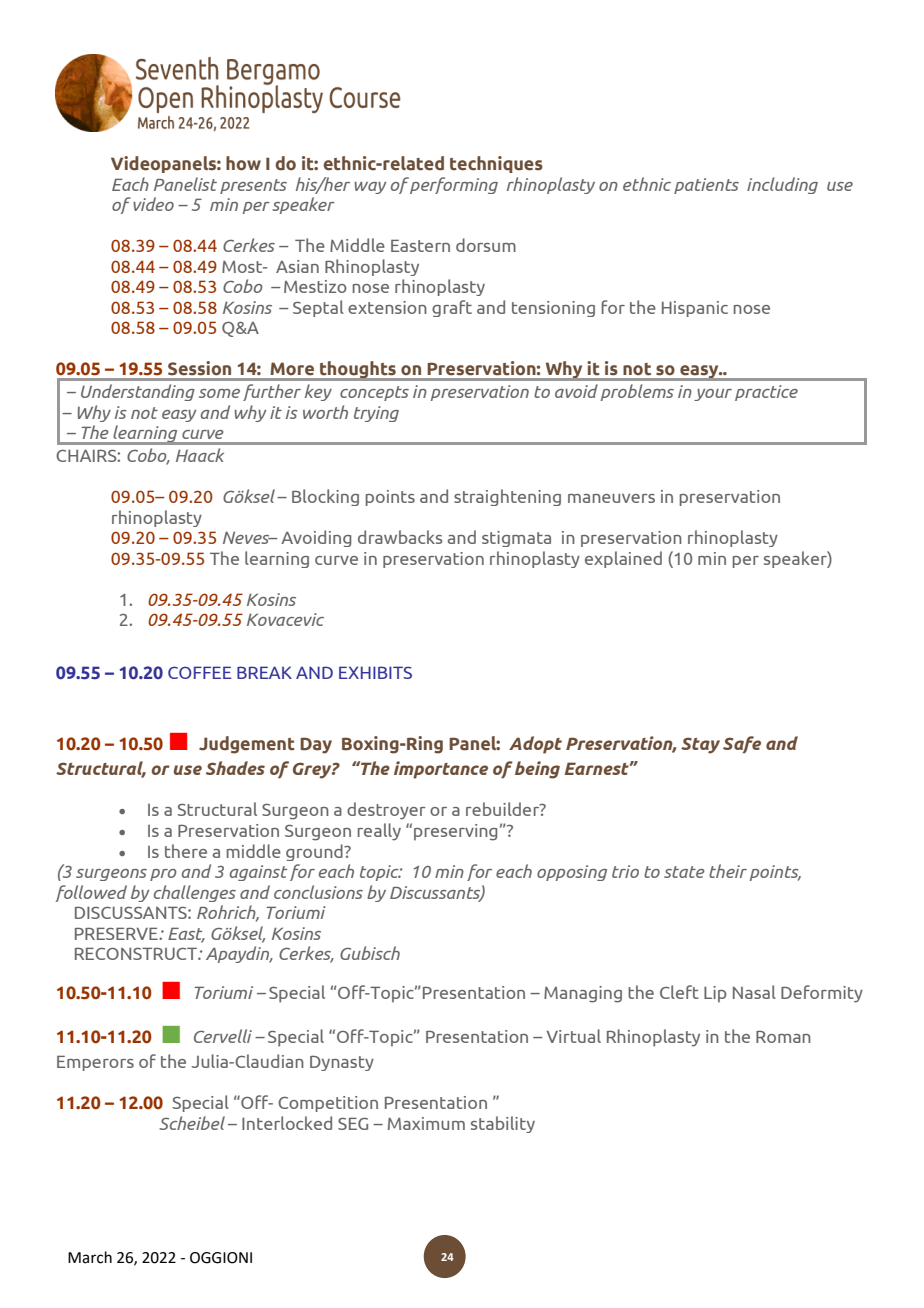  I want to click on presents, so click(253, 186).
